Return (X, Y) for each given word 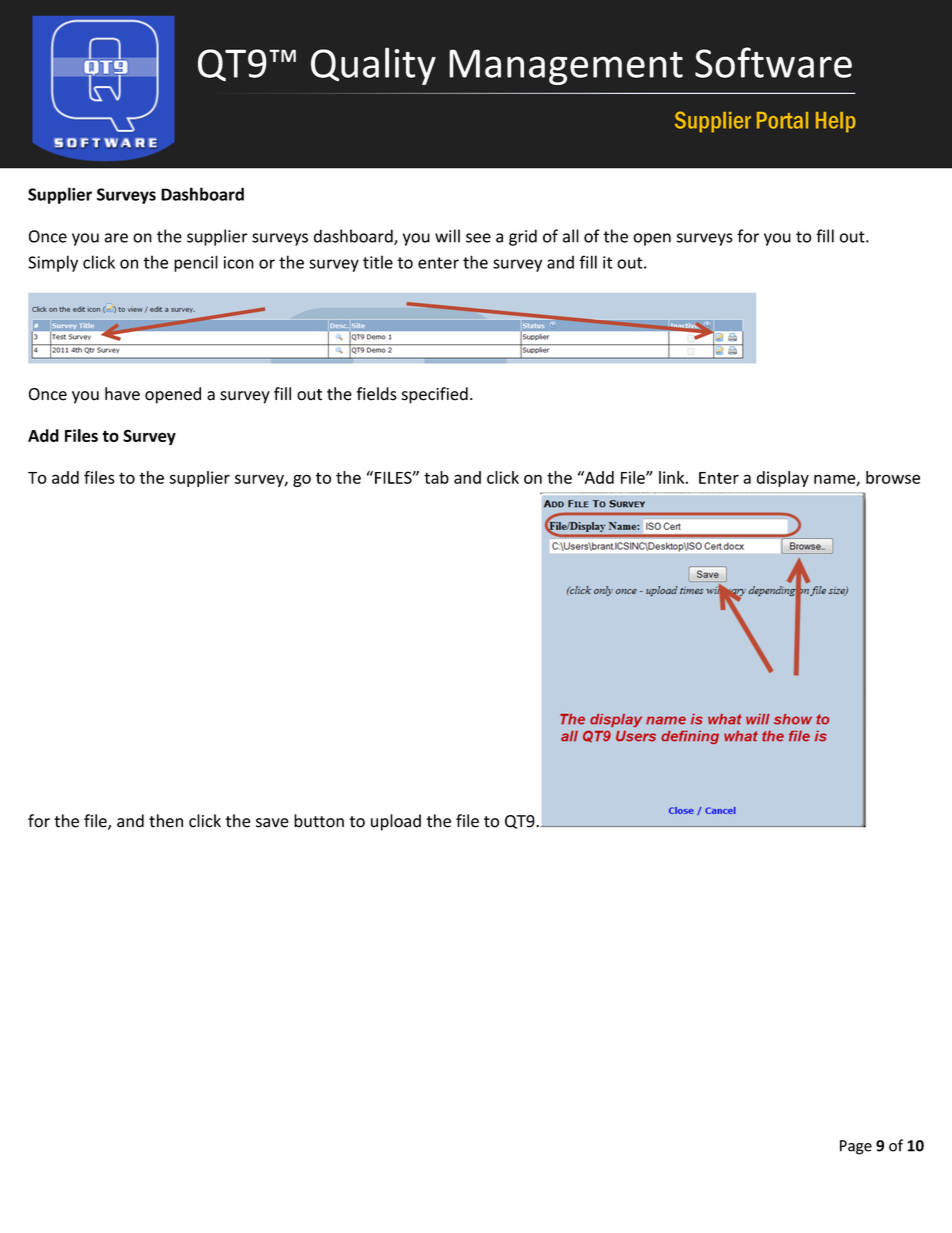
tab (436, 477)
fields (376, 394)
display (783, 479)
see (478, 238)
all (571, 236)
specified (435, 395)
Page (856, 1147)
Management (566, 67)
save (272, 823)
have (122, 394)
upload (396, 822)
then (166, 821)
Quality (373, 66)
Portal (782, 120)
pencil (196, 263)
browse (893, 477)
